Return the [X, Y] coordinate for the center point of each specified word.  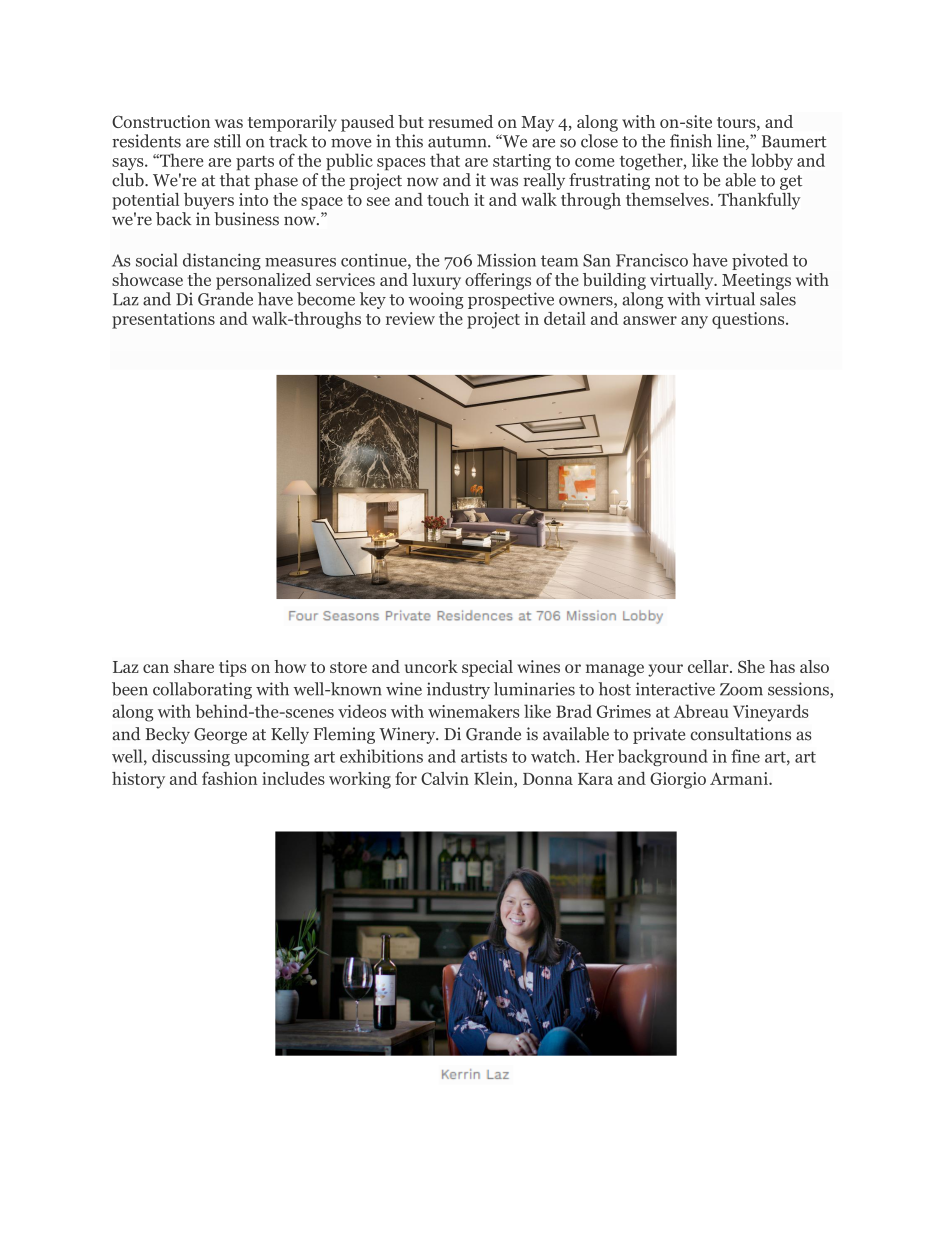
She [751, 666]
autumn [458, 142]
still [227, 141]
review [410, 318]
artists [484, 756]
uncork [431, 666]
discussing [191, 757]
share [194, 666]
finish [691, 141]
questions [749, 320]
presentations [163, 320]
